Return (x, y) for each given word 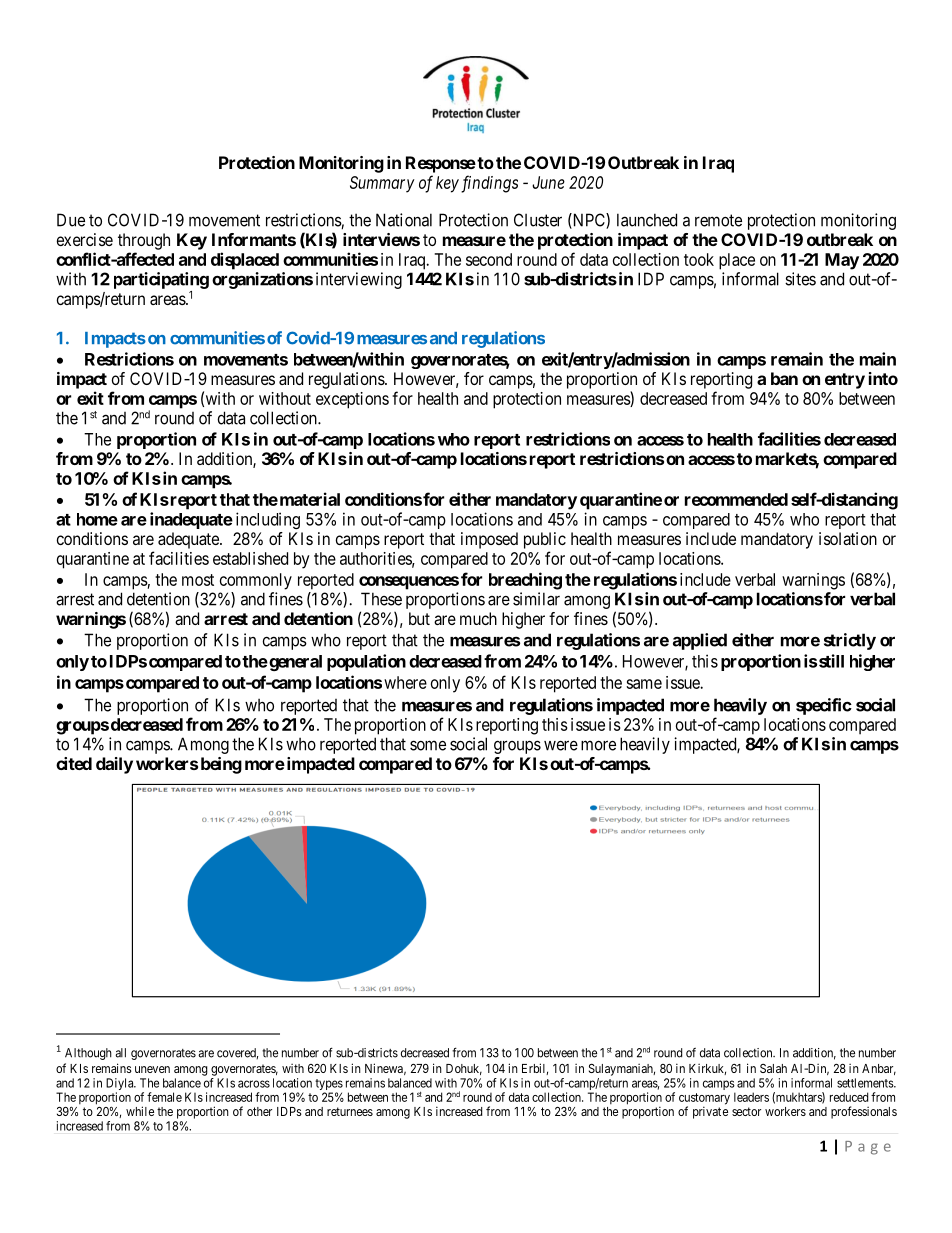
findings (489, 184)
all (120, 1053)
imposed (489, 540)
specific (824, 706)
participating (161, 280)
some (428, 745)
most (198, 580)
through (144, 241)
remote (718, 220)
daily (114, 765)
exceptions (352, 400)
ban (784, 378)
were (561, 745)
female (164, 1097)
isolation (848, 538)
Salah (773, 1068)
